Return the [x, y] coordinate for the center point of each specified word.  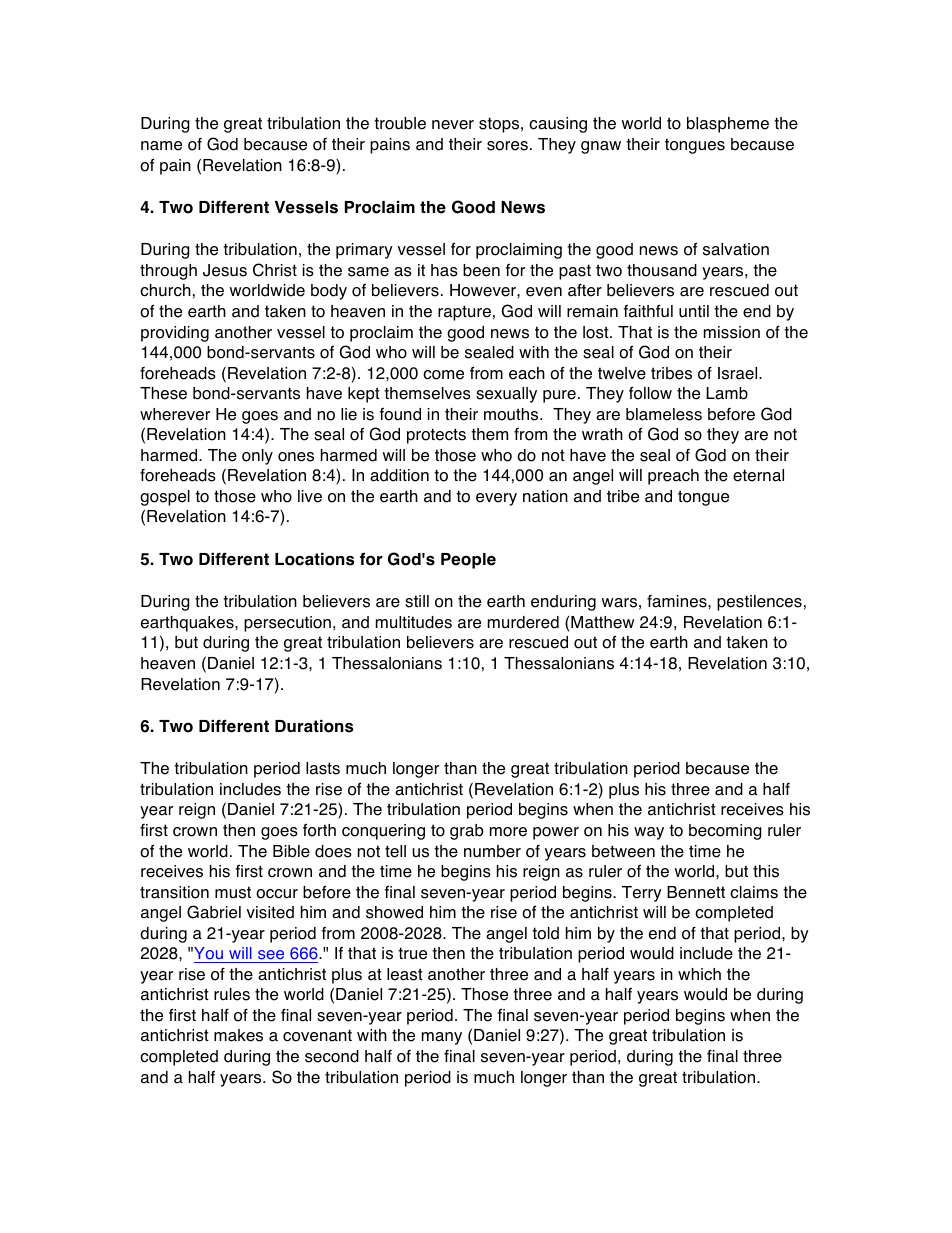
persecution [287, 624]
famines [678, 601]
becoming [725, 832]
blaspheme [728, 125]
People [468, 561]
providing [175, 334]
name [161, 146]
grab [466, 832]
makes [238, 1035]
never [453, 125]
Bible [291, 851]
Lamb [727, 393]
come [443, 375]
